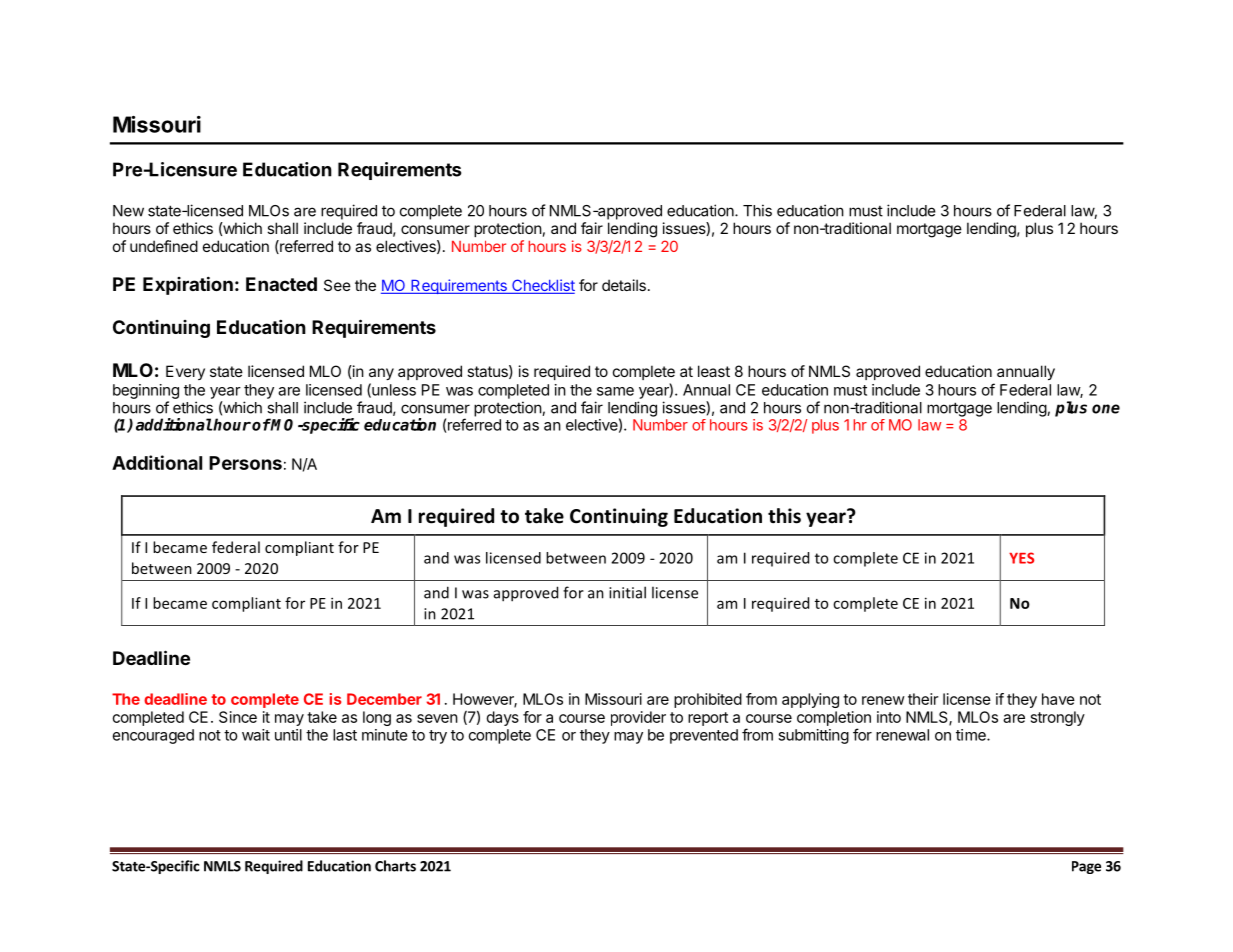 The image size is (1233, 952). I want to click on prohibited, so click(708, 700).
